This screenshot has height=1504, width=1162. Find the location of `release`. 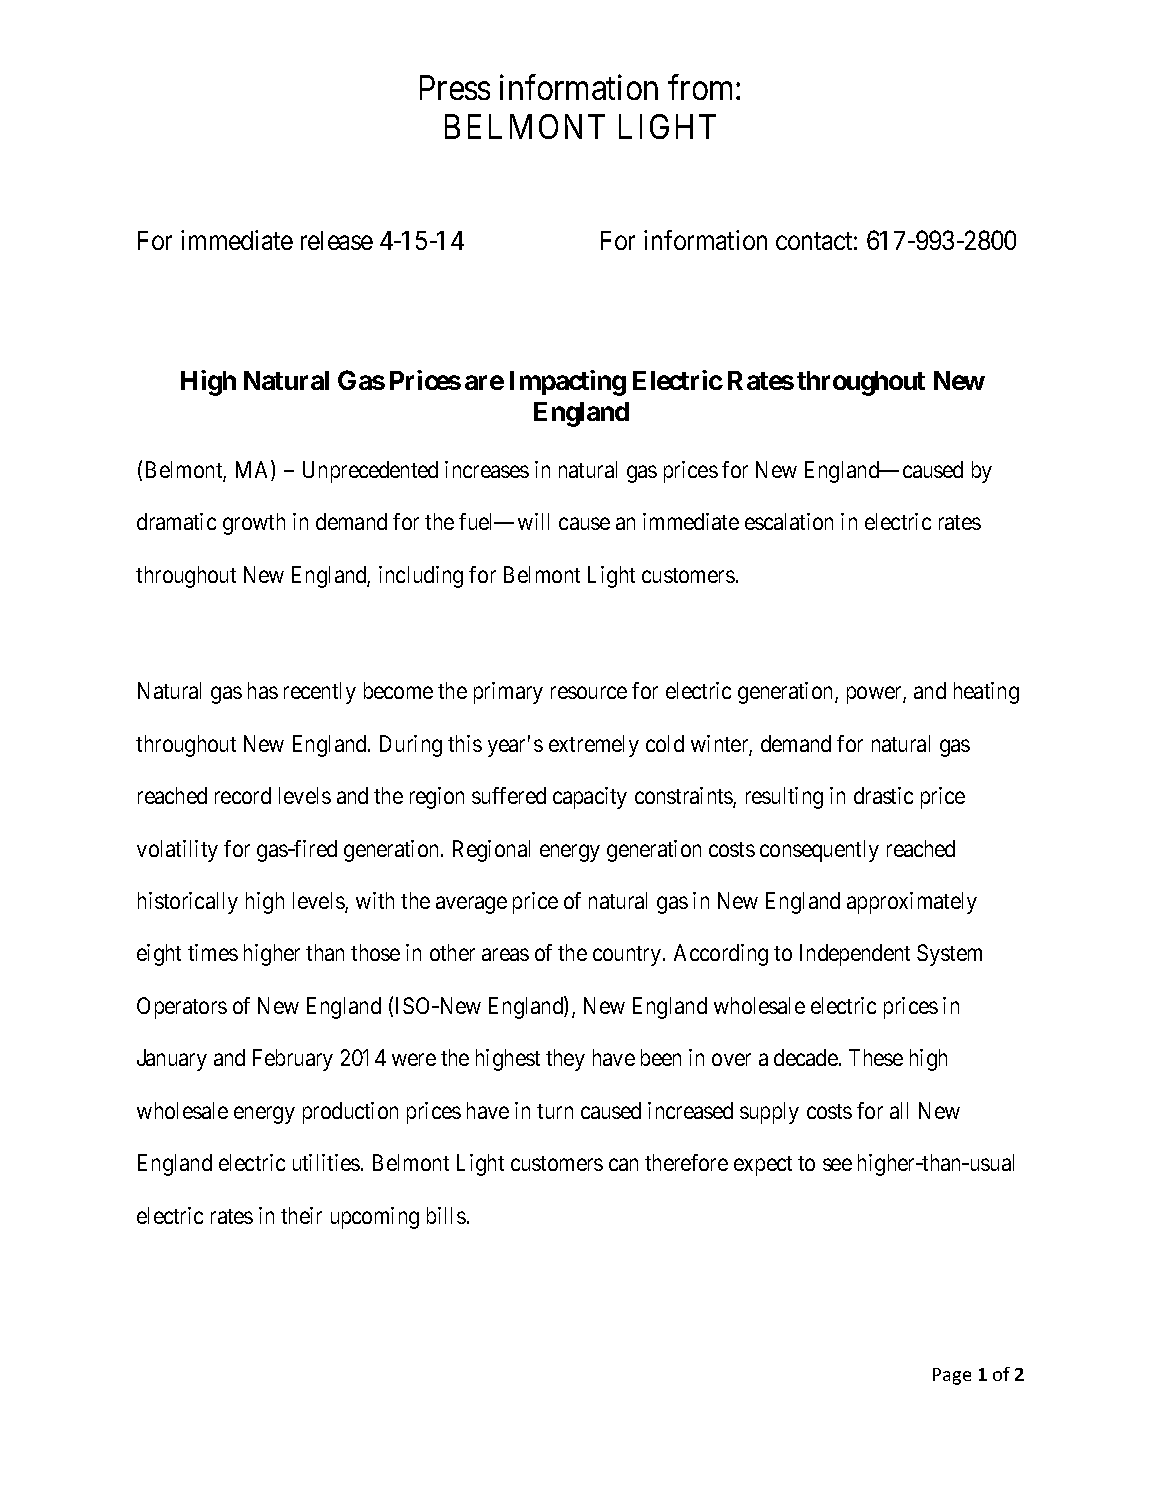

release is located at coordinates (337, 240).
